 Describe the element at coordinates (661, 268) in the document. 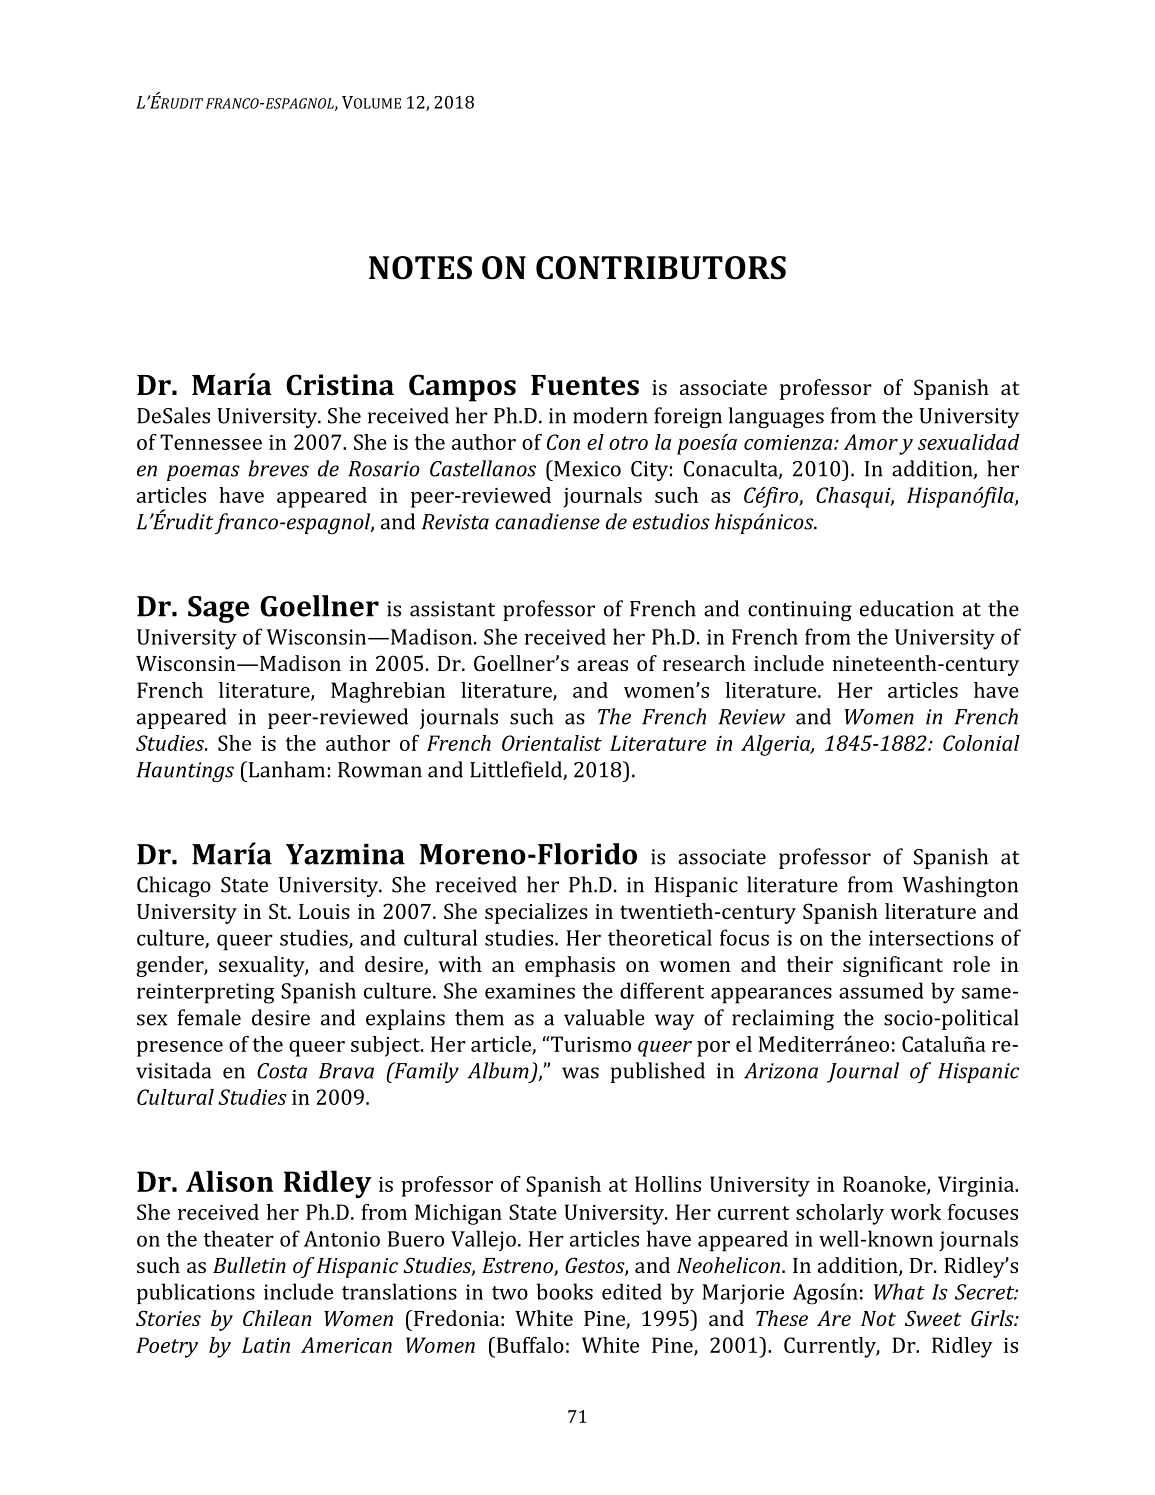

I see `CONTRIBUTORS` at that location.
